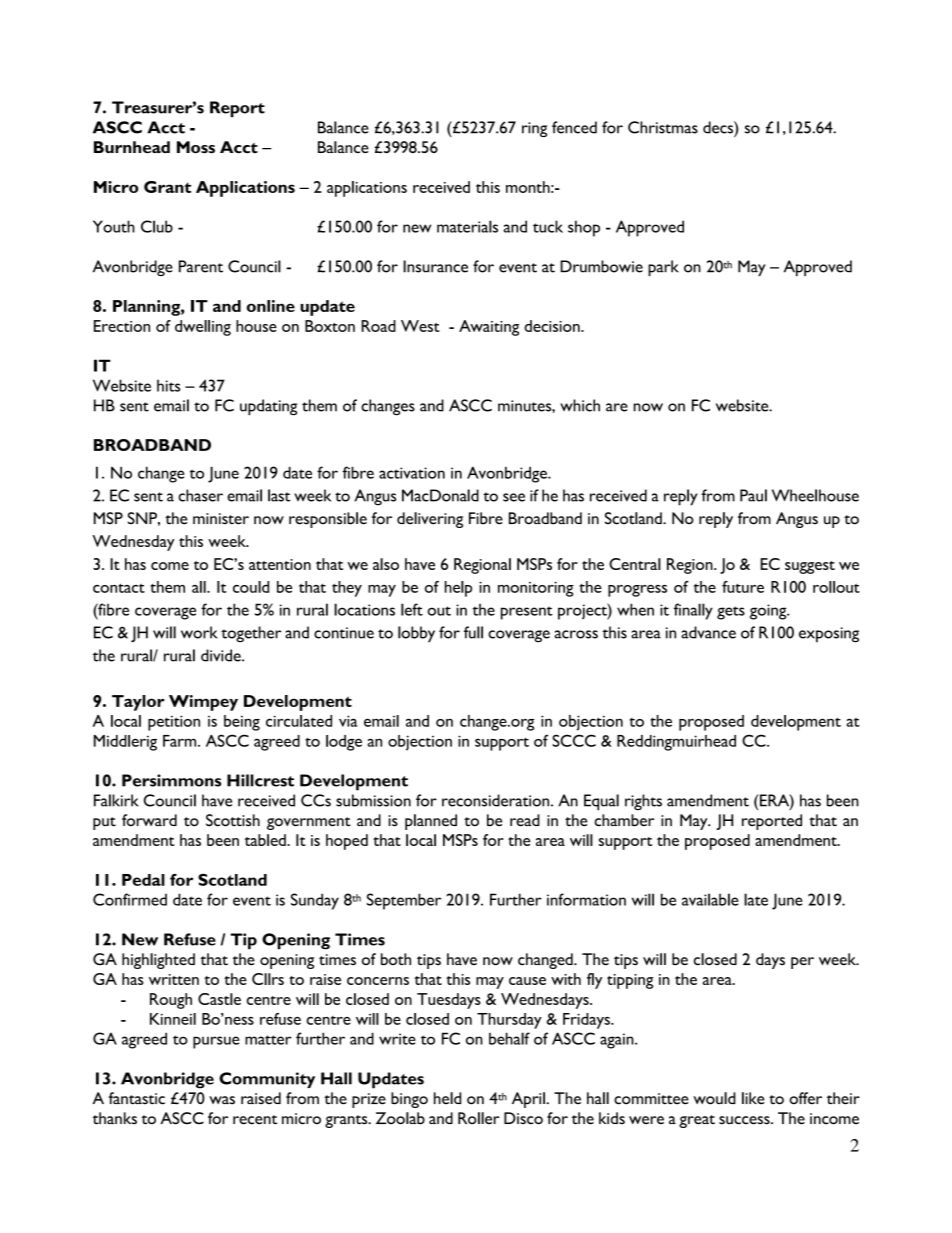  What do you see at coordinates (196, 147) in the document?
I see `Moss` at bounding box center [196, 147].
